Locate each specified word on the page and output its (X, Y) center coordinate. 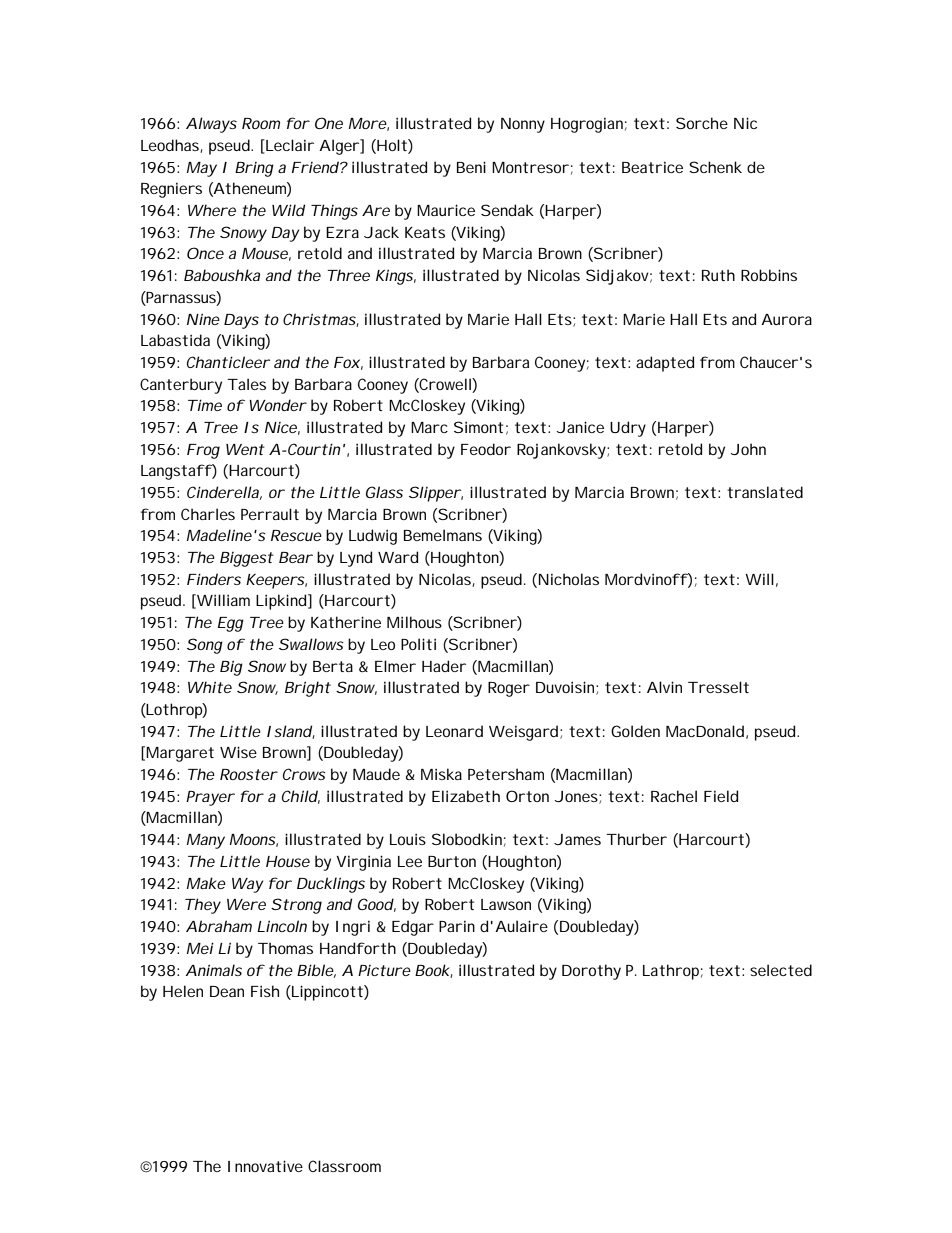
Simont (478, 427)
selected (781, 970)
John (748, 449)
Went (245, 449)
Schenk (715, 167)
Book (433, 971)
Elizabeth (466, 796)
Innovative (265, 1166)
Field (721, 796)
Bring (254, 169)
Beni (471, 167)
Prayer (210, 798)
